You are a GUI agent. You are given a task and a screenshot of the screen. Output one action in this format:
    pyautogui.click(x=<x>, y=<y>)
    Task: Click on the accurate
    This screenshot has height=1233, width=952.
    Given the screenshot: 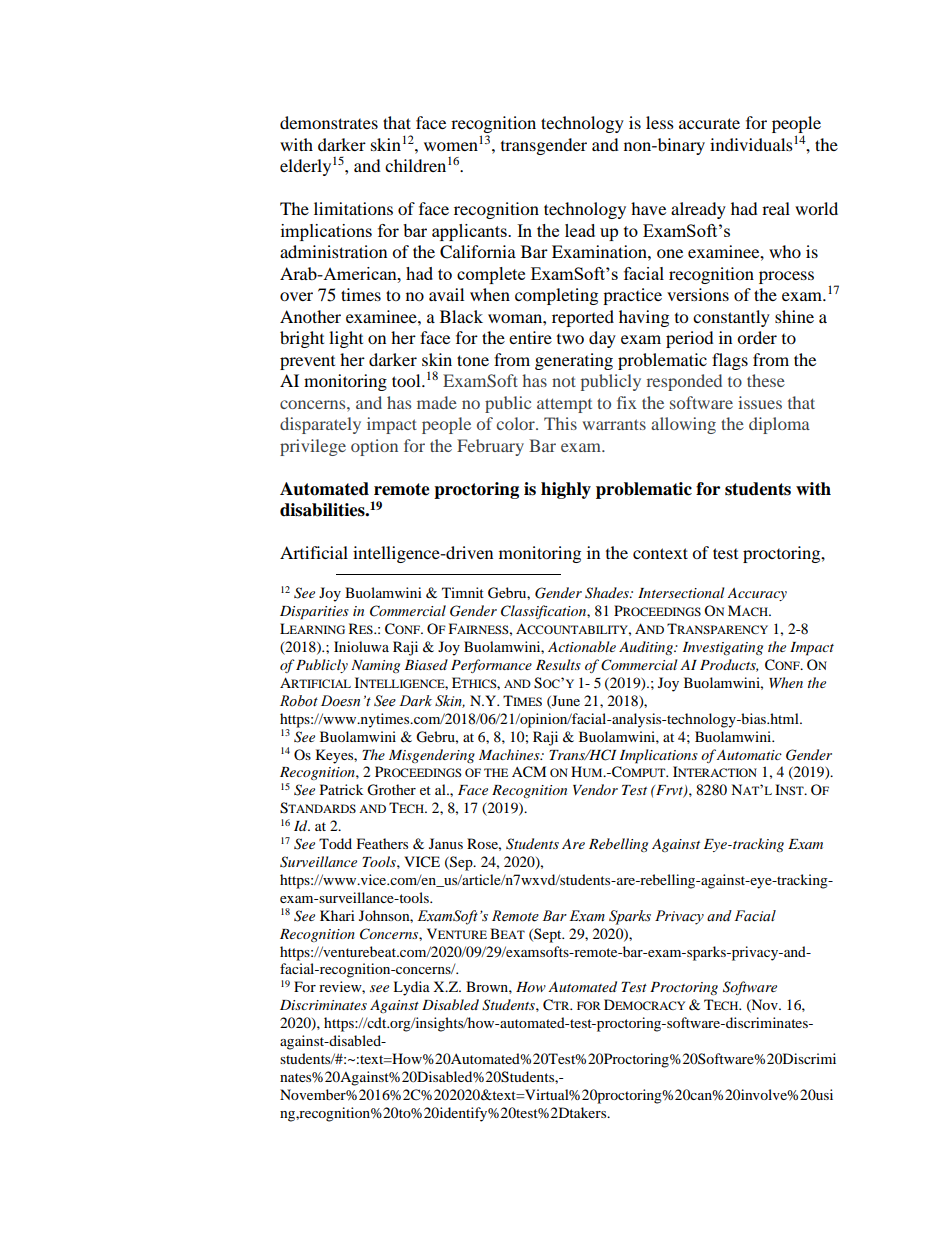 What is the action you would take?
    pyautogui.click(x=709, y=123)
